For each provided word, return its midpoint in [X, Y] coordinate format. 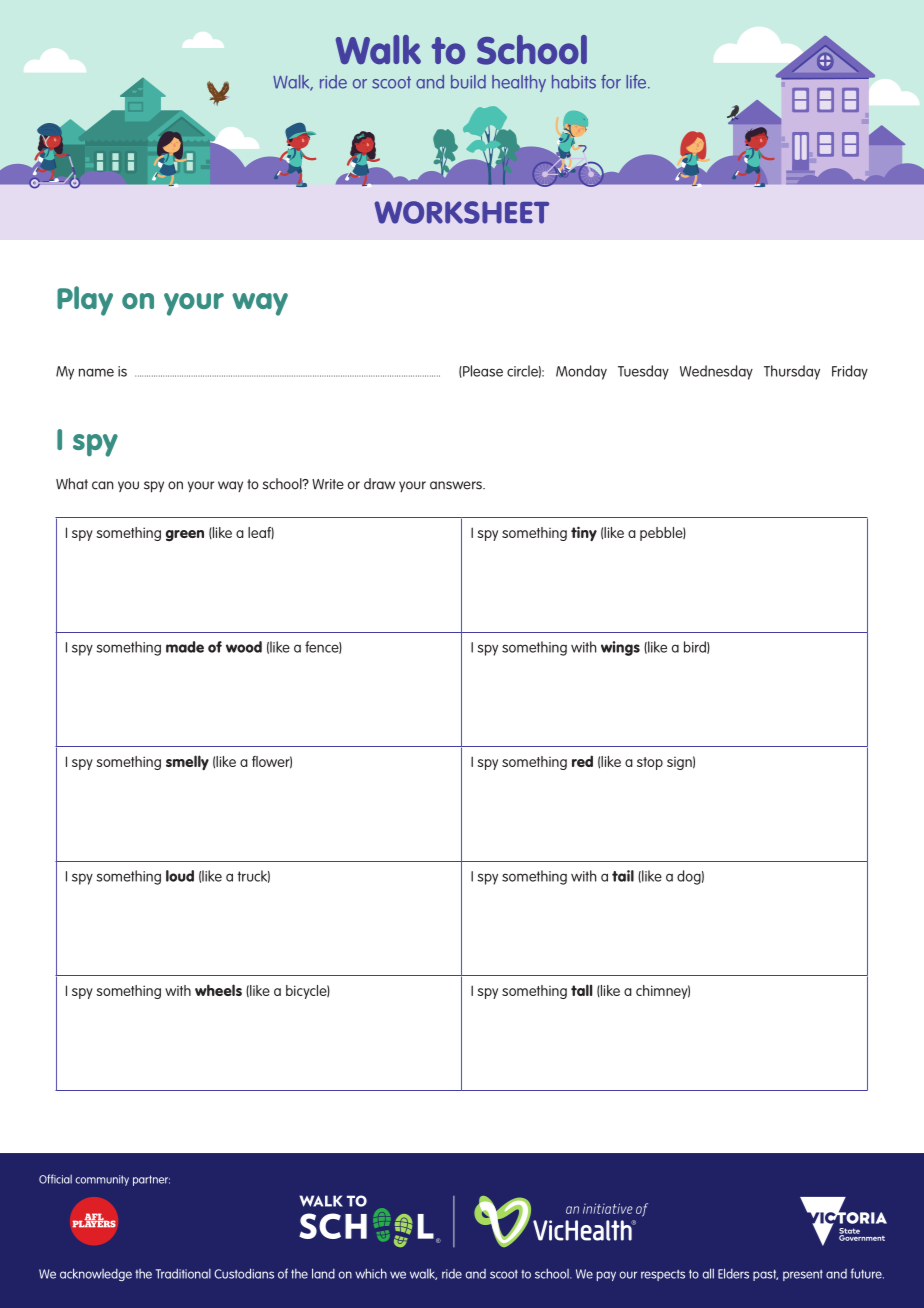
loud [180, 876]
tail [623, 876]
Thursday [792, 372]
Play [85, 301]
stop [650, 763]
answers [457, 485]
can [102, 485]
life [637, 82]
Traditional [183, 1273]
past [765, 1275]
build [468, 82]
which [371, 1273]
